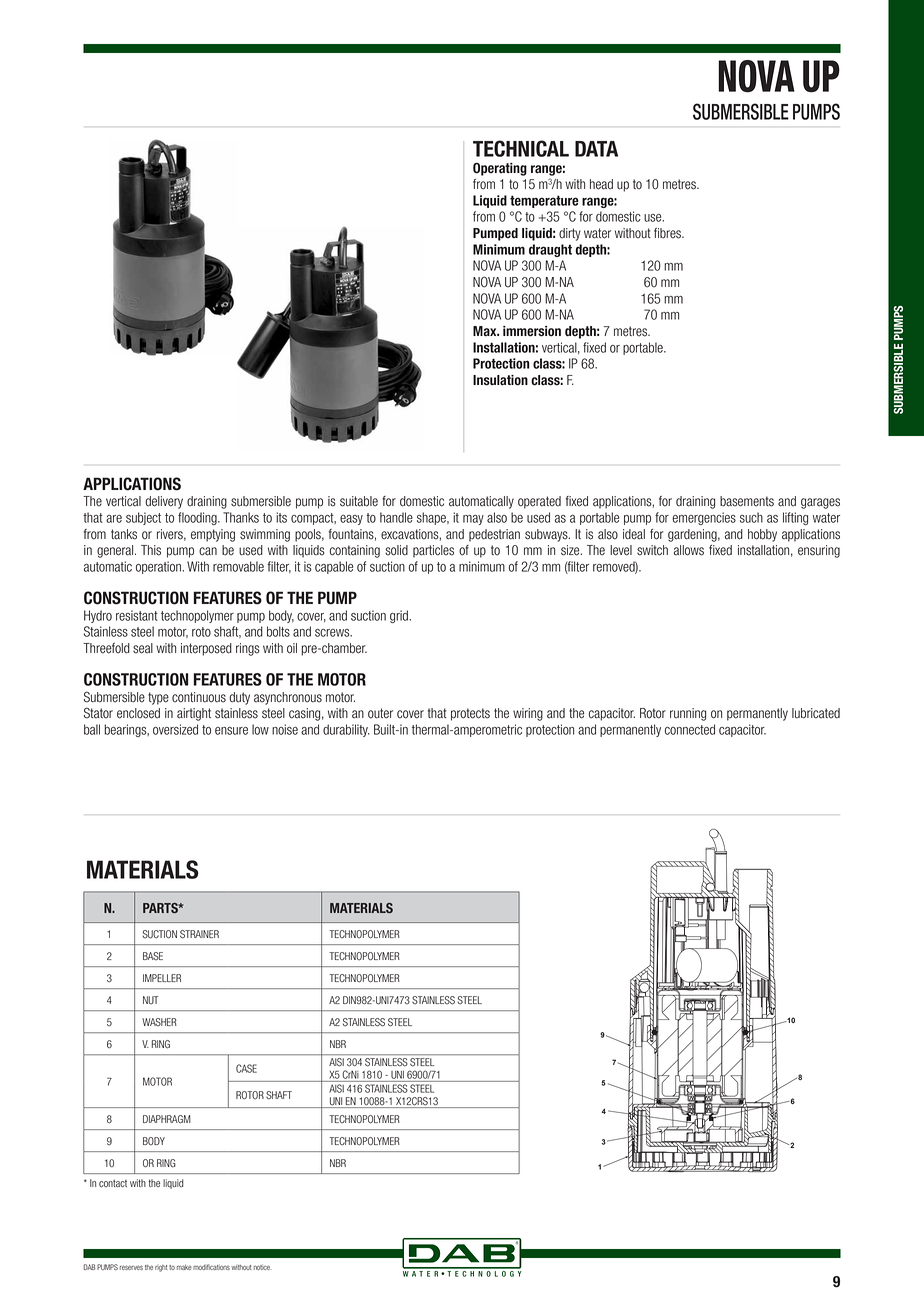  Describe the element at coordinates (751, 517) in the page. I see `such` at that location.
